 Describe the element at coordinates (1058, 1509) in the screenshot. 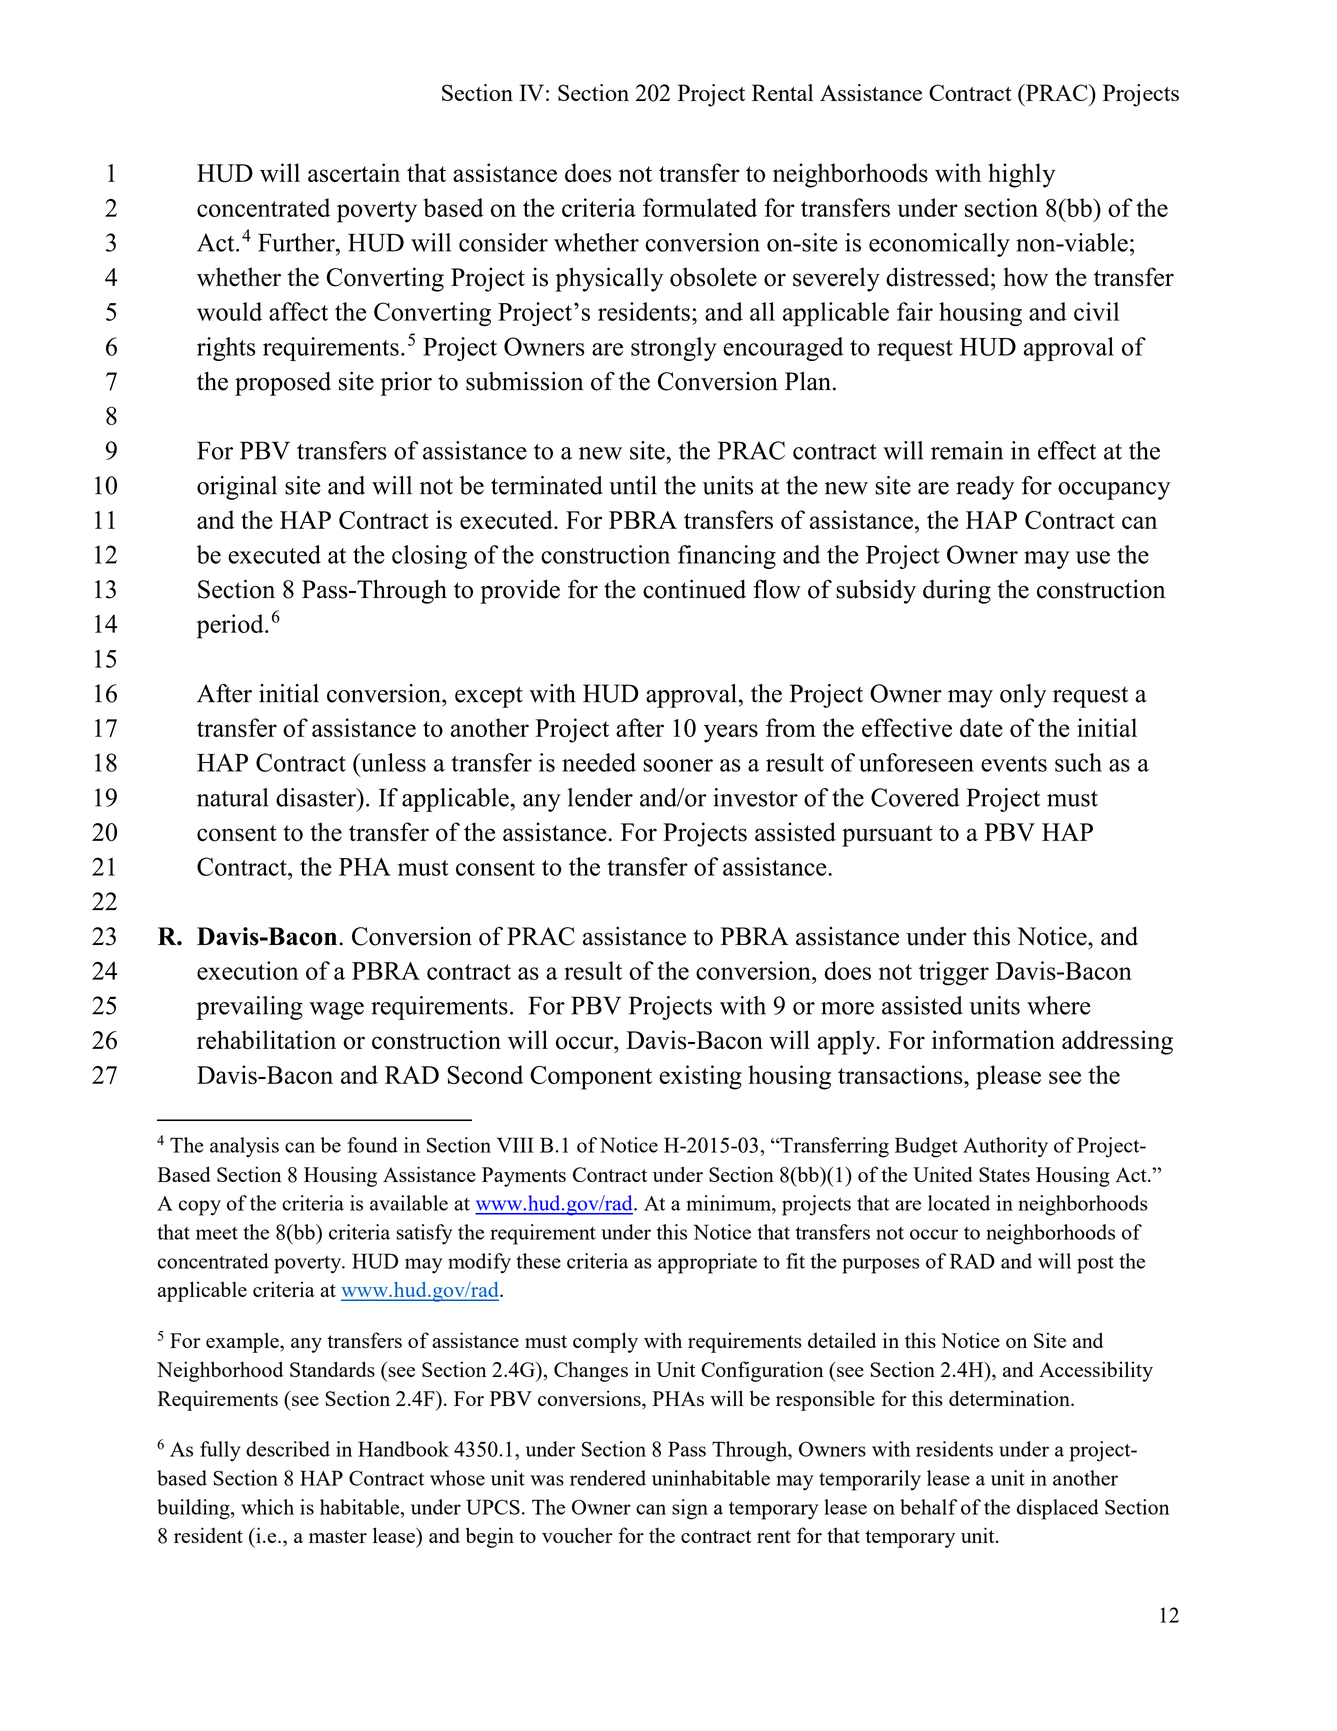

I see `displaced` at that location.
